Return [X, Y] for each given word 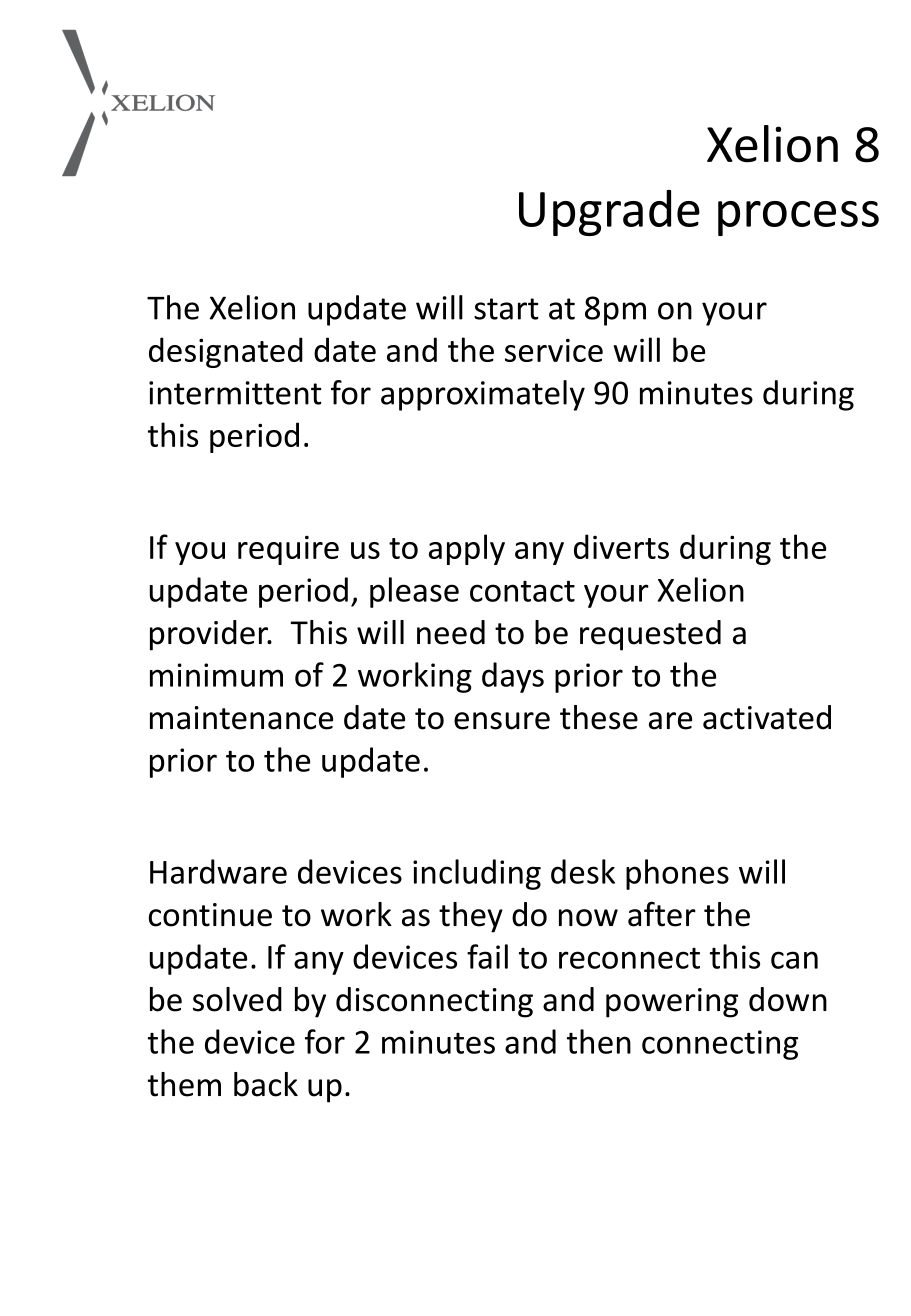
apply [467, 549]
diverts [621, 546]
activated [767, 717]
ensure [502, 721]
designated [226, 352]
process [798, 218]
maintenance [241, 718]
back [266, 1084]
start [506, 309]
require [288, 550]
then [599, 1041]
